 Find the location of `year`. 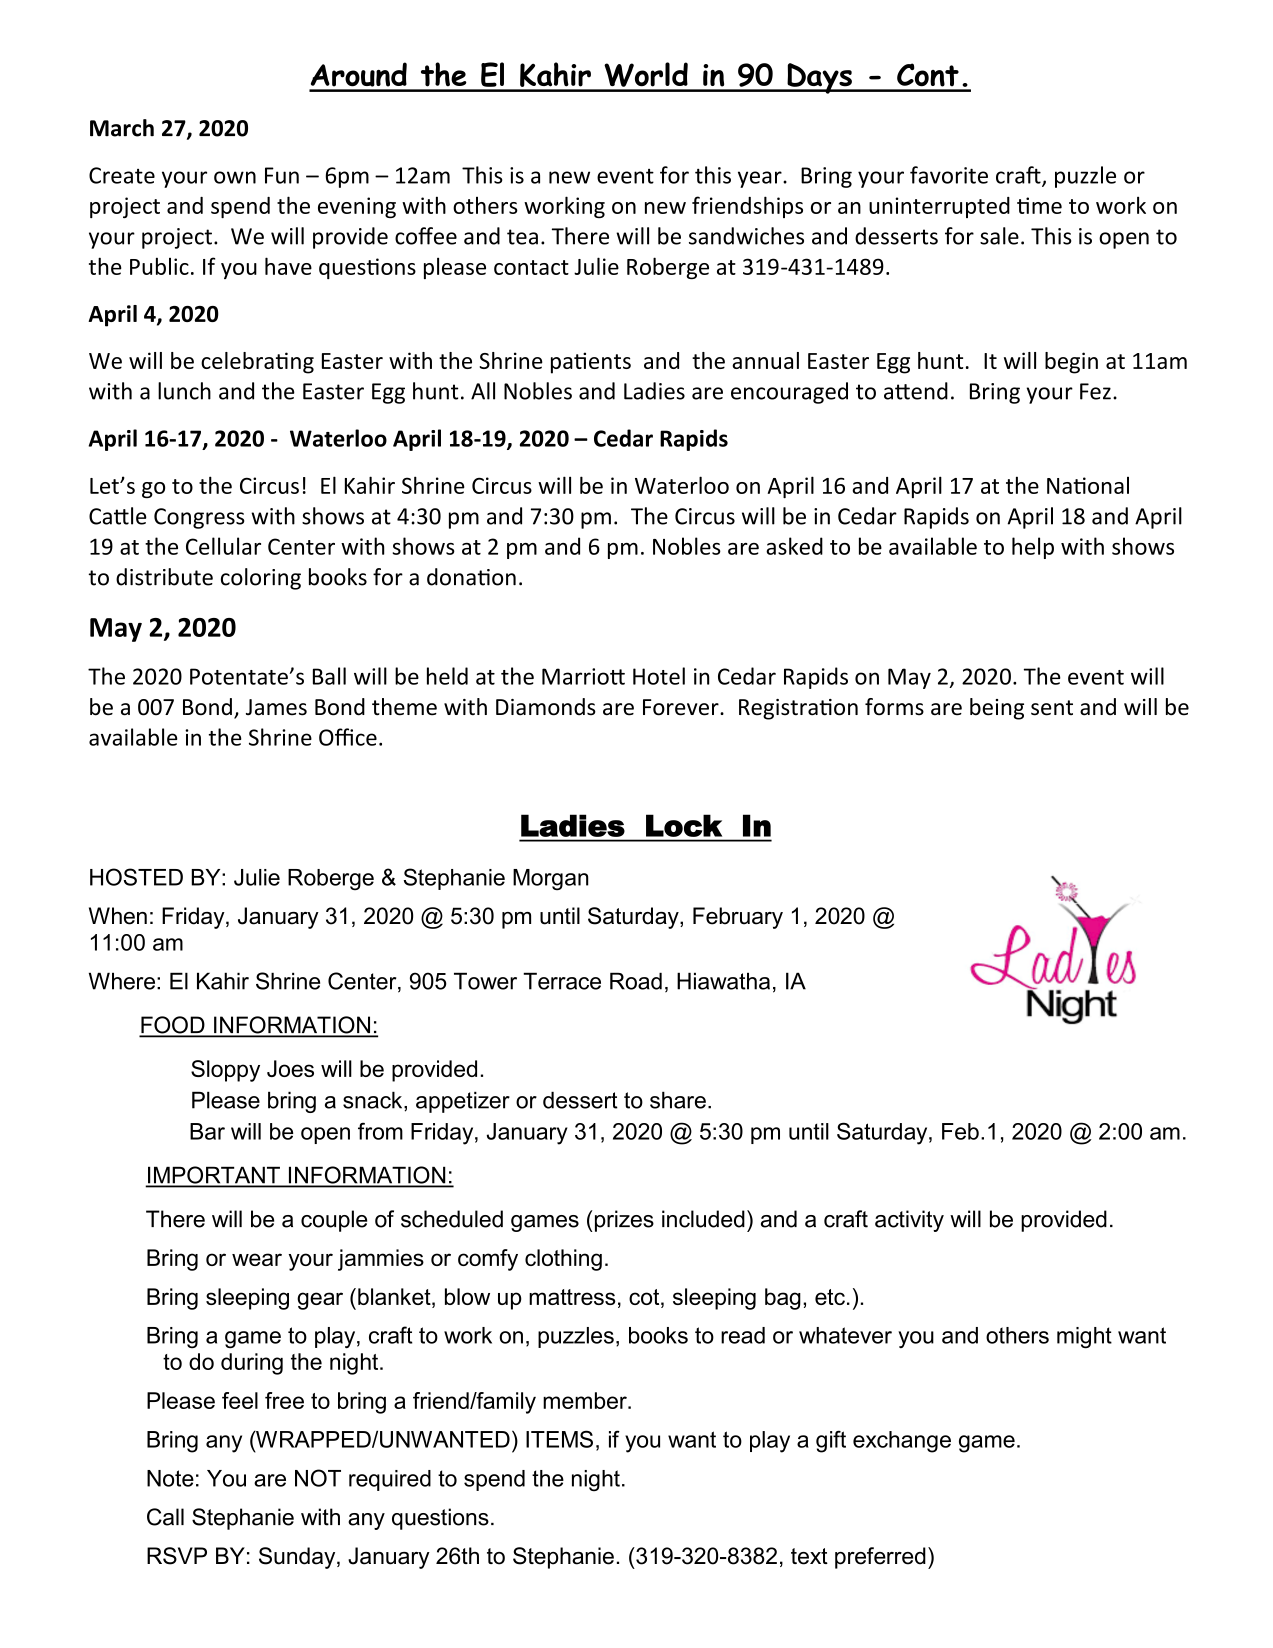

year is located at coordinates (761, 179).
